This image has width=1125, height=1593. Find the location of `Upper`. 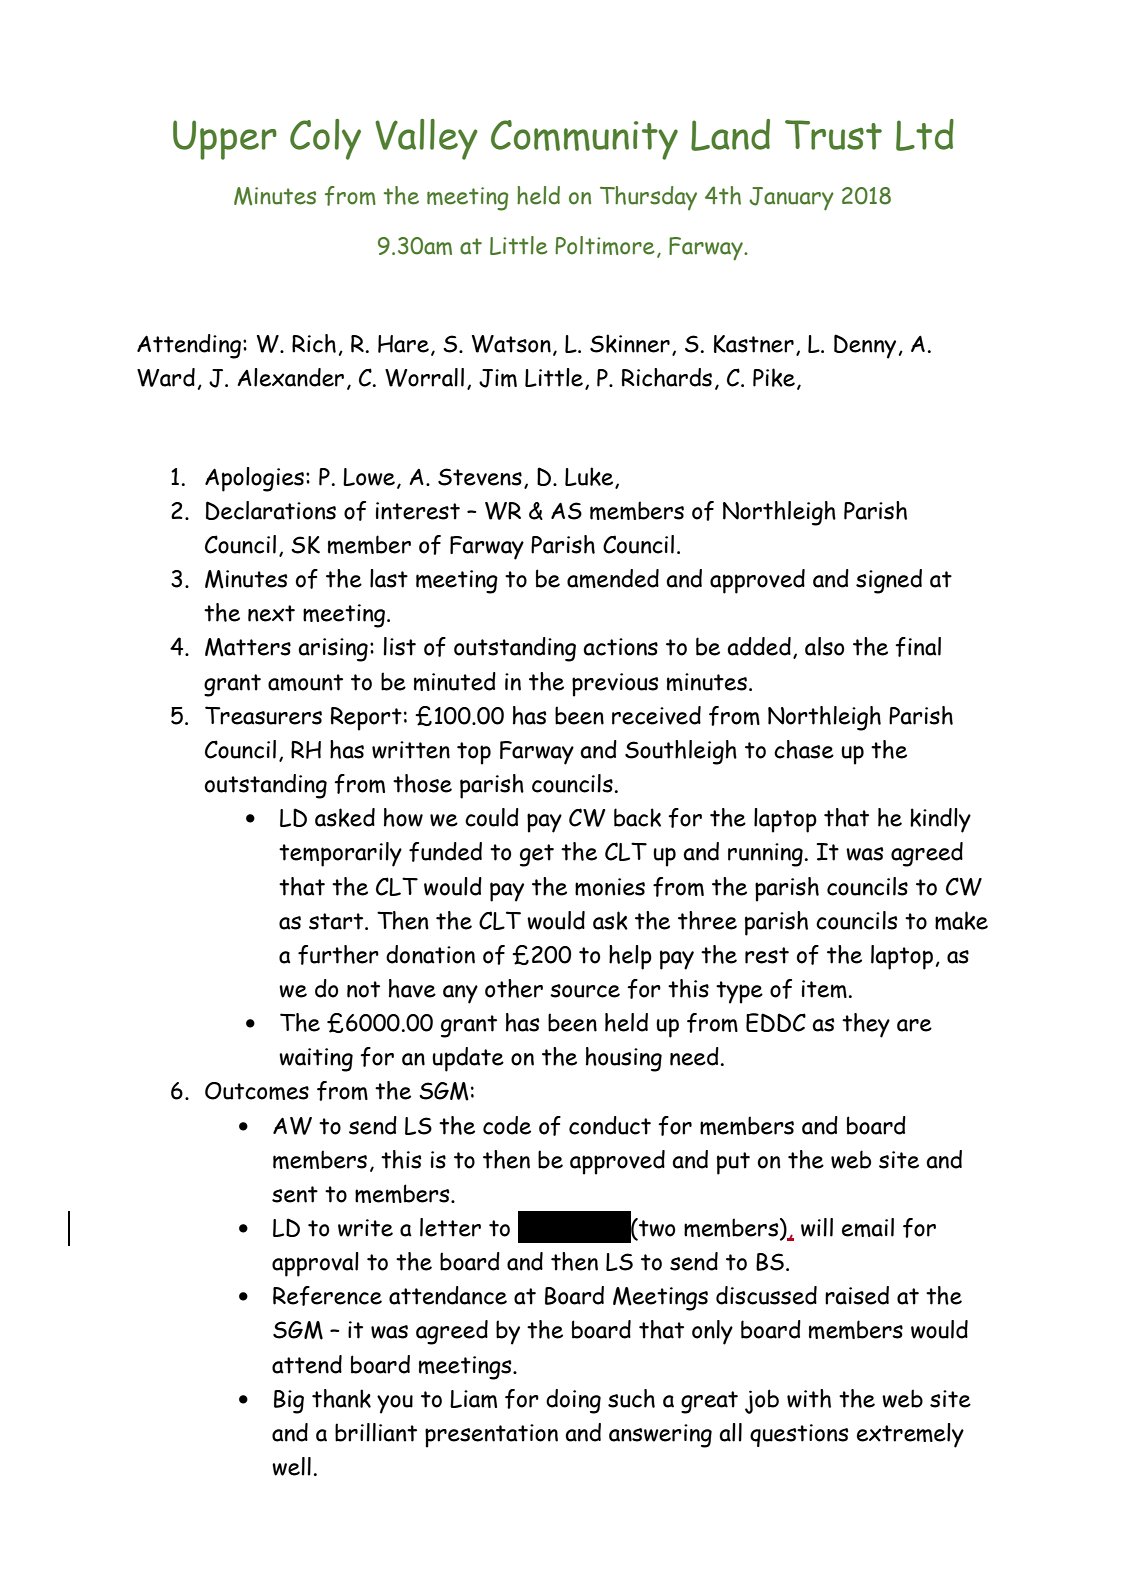

Upper is located at coordinates (225, 140).
